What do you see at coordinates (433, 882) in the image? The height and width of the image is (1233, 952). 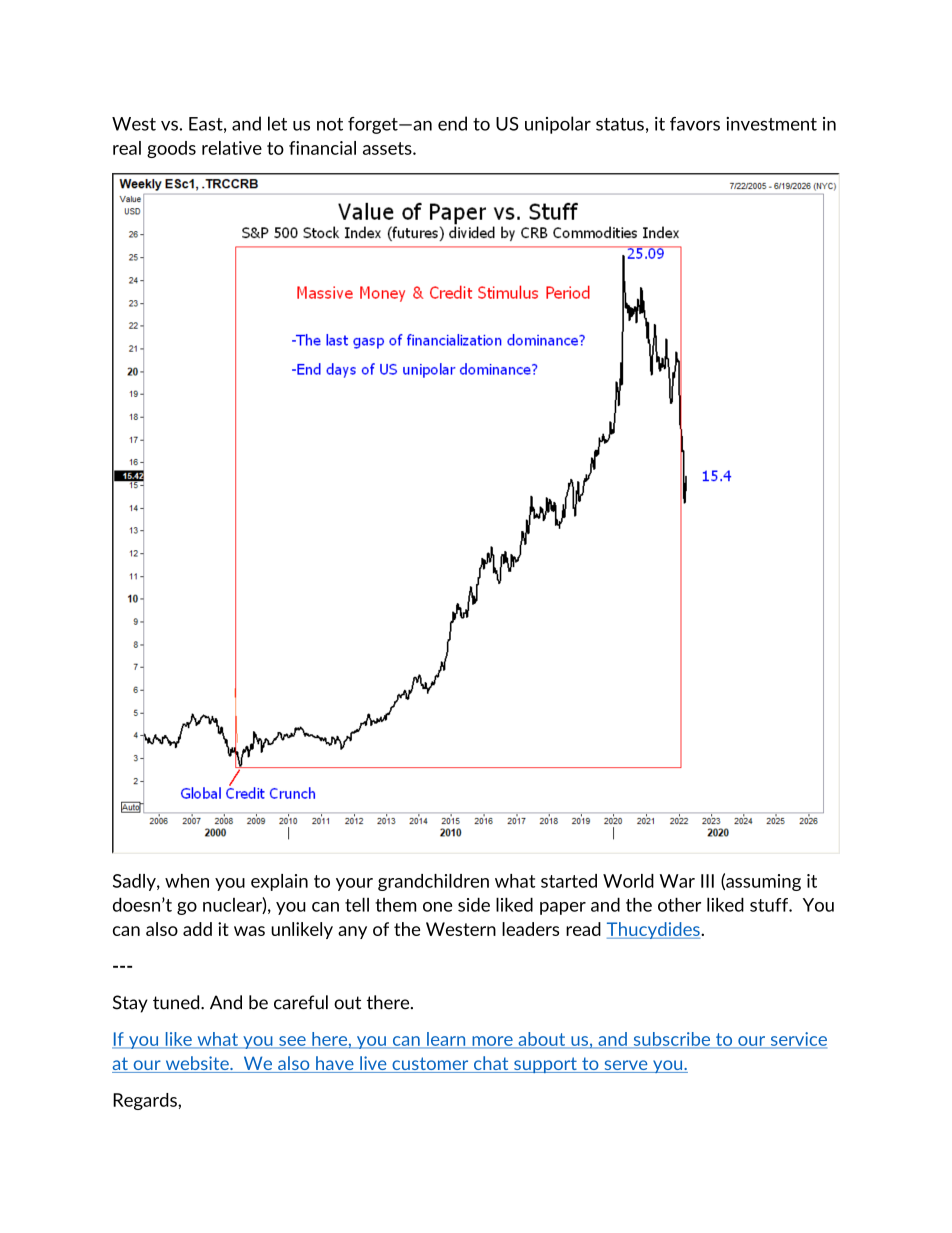 I see `grandchildren` at bounding box center [433, 882].
